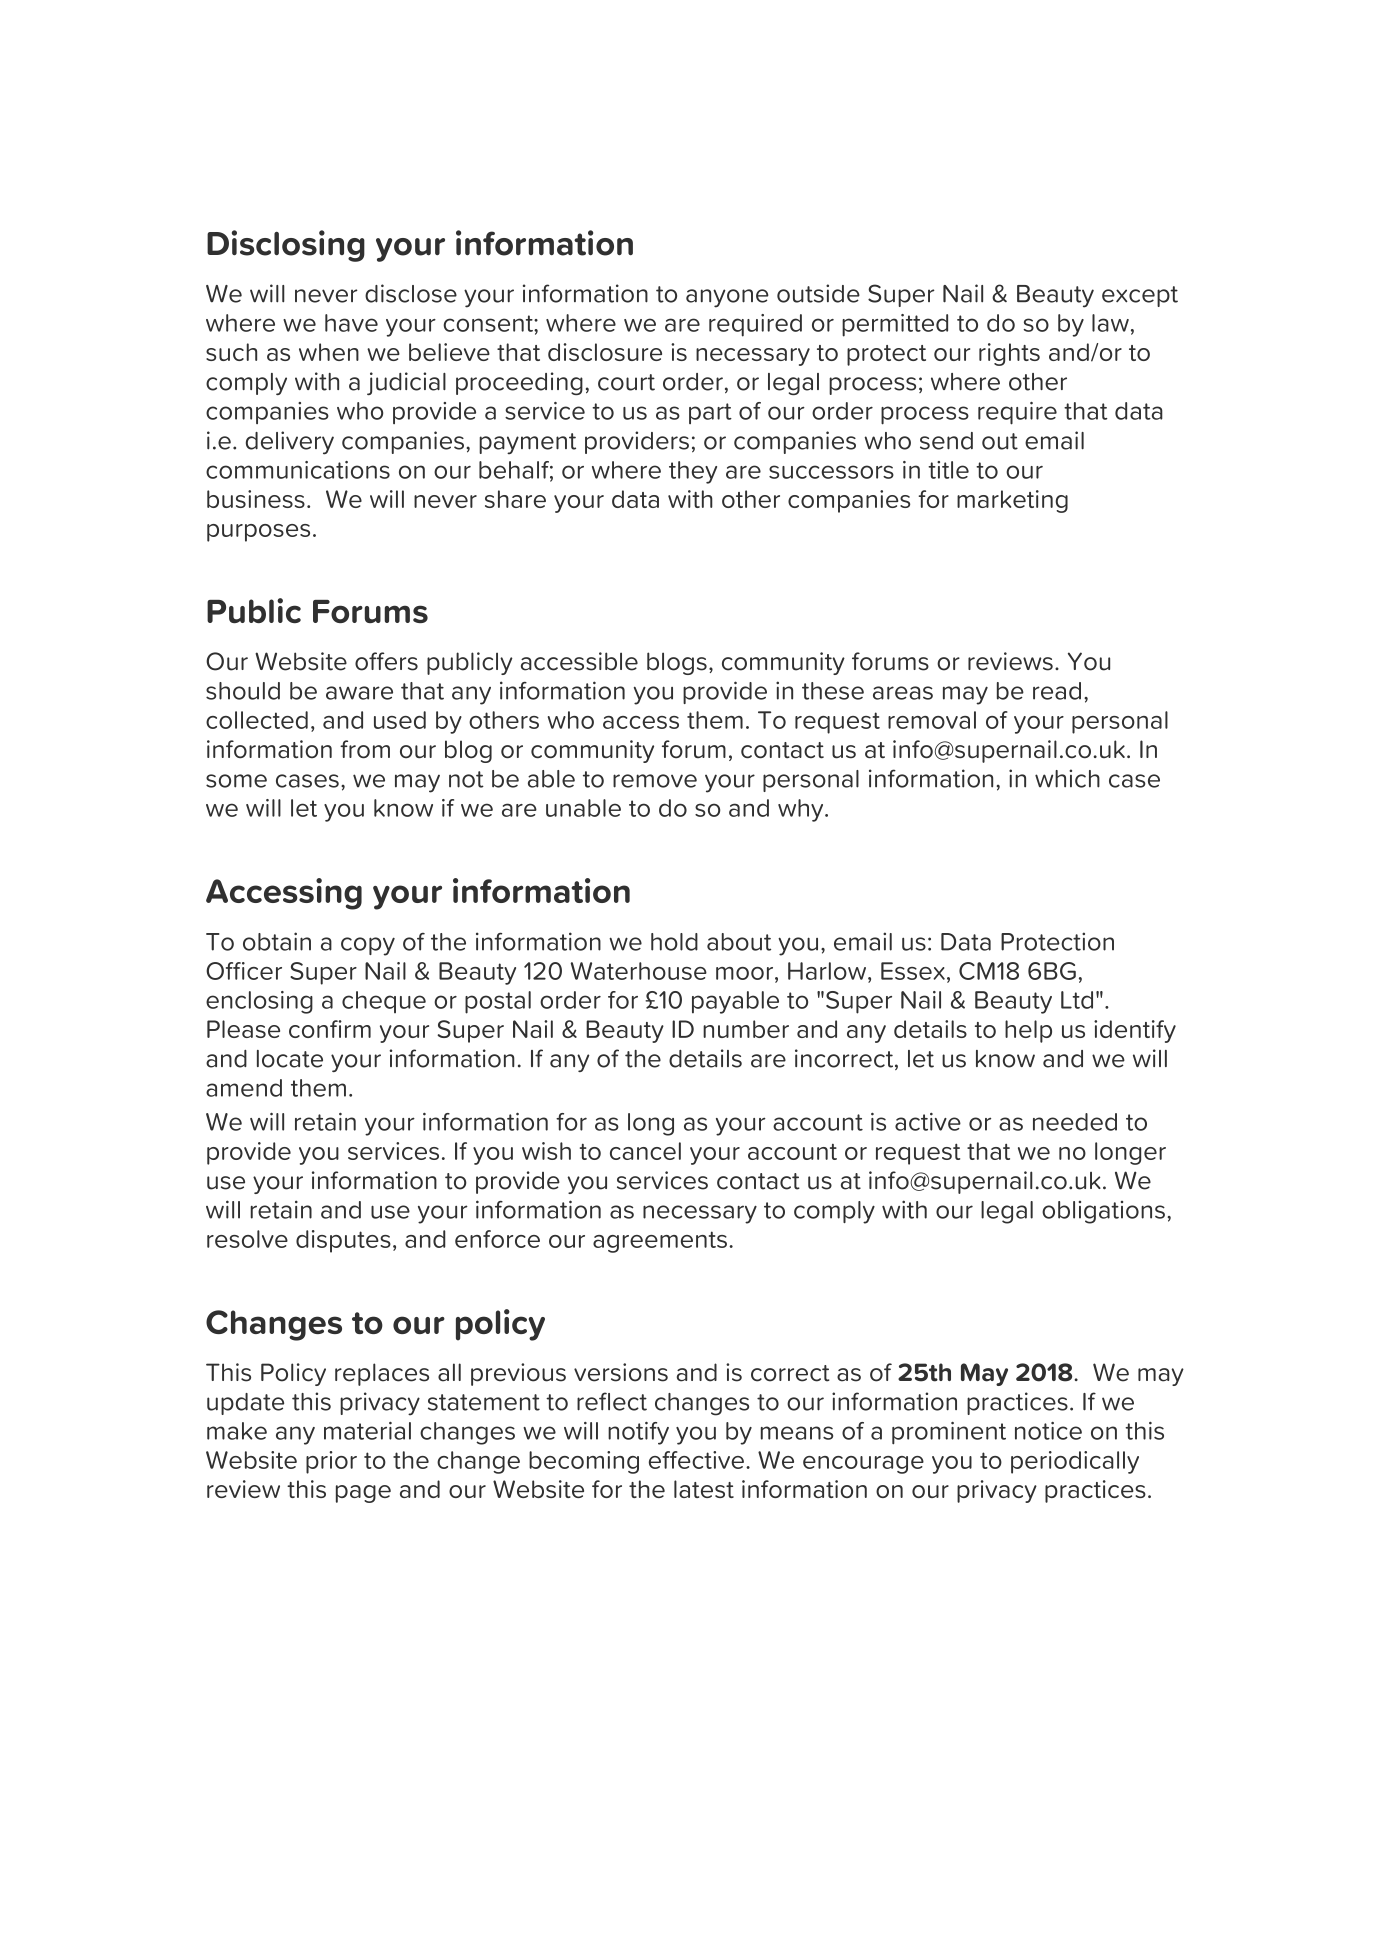  What do you see at coordinates (1110, 323) in the screenshot?
I see `law` at bounding box center [1110, 323].
